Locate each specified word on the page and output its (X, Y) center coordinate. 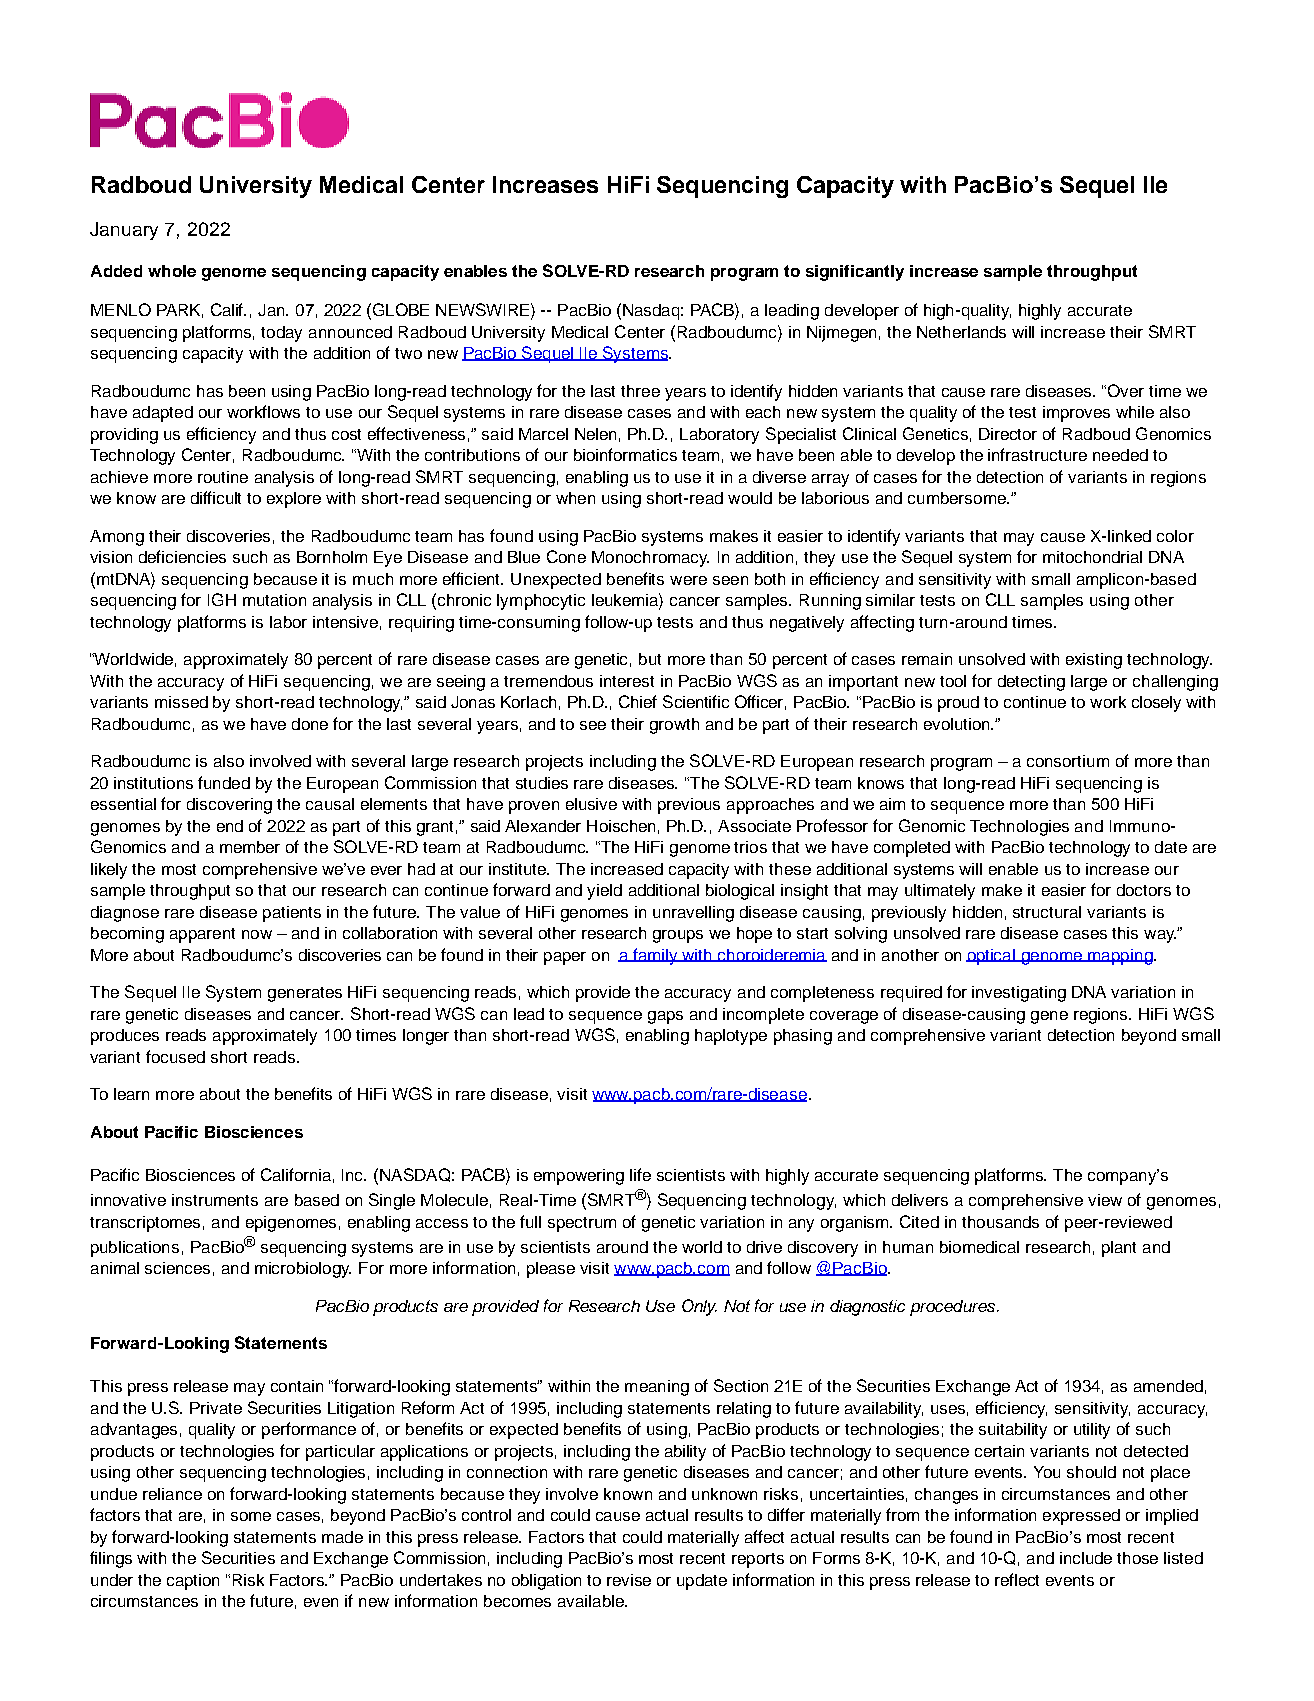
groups (678, 936)
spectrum (582, 1224)
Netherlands (961, 332)
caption (193, 1582)
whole (172, 271)
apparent (202, 935)
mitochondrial (1092, 557)
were (688, 580)
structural (1047, 912)
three (640, 391)
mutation (274, 600)
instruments (215, 1200)
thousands (1000, 1222)
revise (629, 1580)
